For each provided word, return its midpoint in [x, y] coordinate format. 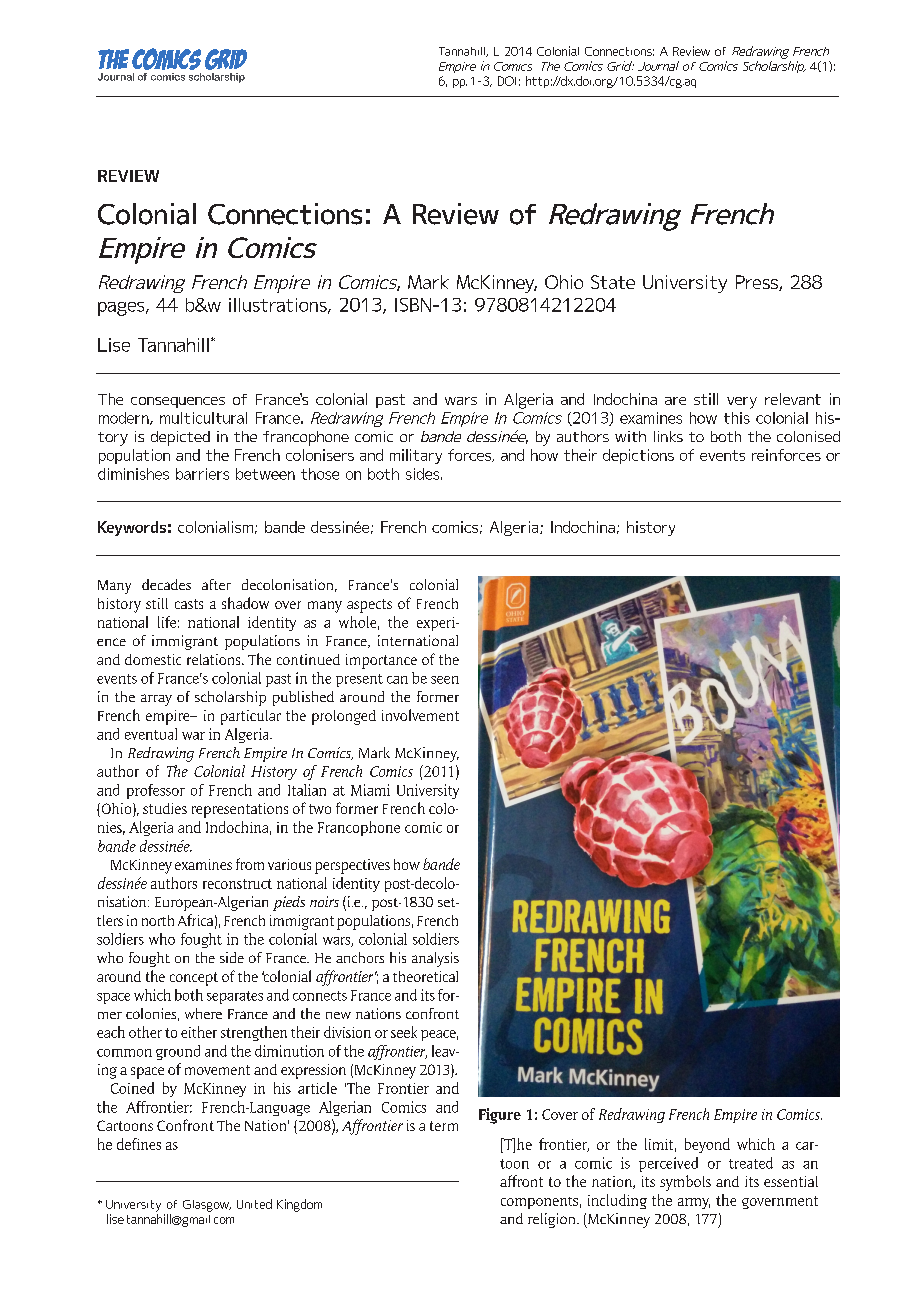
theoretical [425, 976]
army [694, 1203]
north [158, 920]
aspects [369, 606]
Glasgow [207, 1206]
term [444, 1126]
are [675, 401]
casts [189, 604]
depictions [638, 456]
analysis [435, 959]
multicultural [203, 418]
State [613, 282]
